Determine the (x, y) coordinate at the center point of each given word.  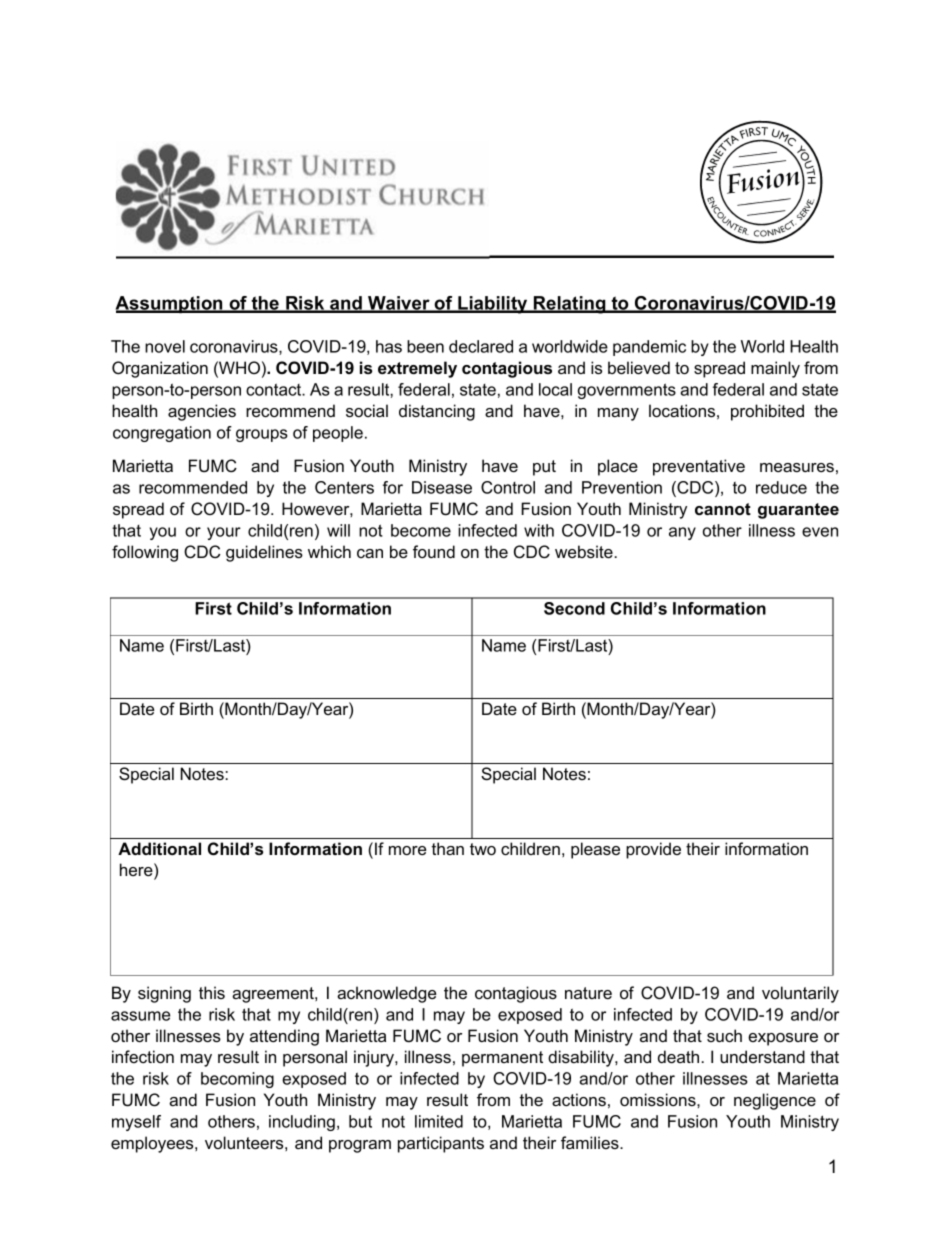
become (421, 530)
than (448, 848)
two (483, 849)
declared (481, 346)
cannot (723, 509)
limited (439, 1121)
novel (165, 346)
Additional (159, 848)
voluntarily (800, 994)
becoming (237, 1080)
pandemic (649, 348)
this (212, 992)
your (224, 533)
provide (653, 850)
